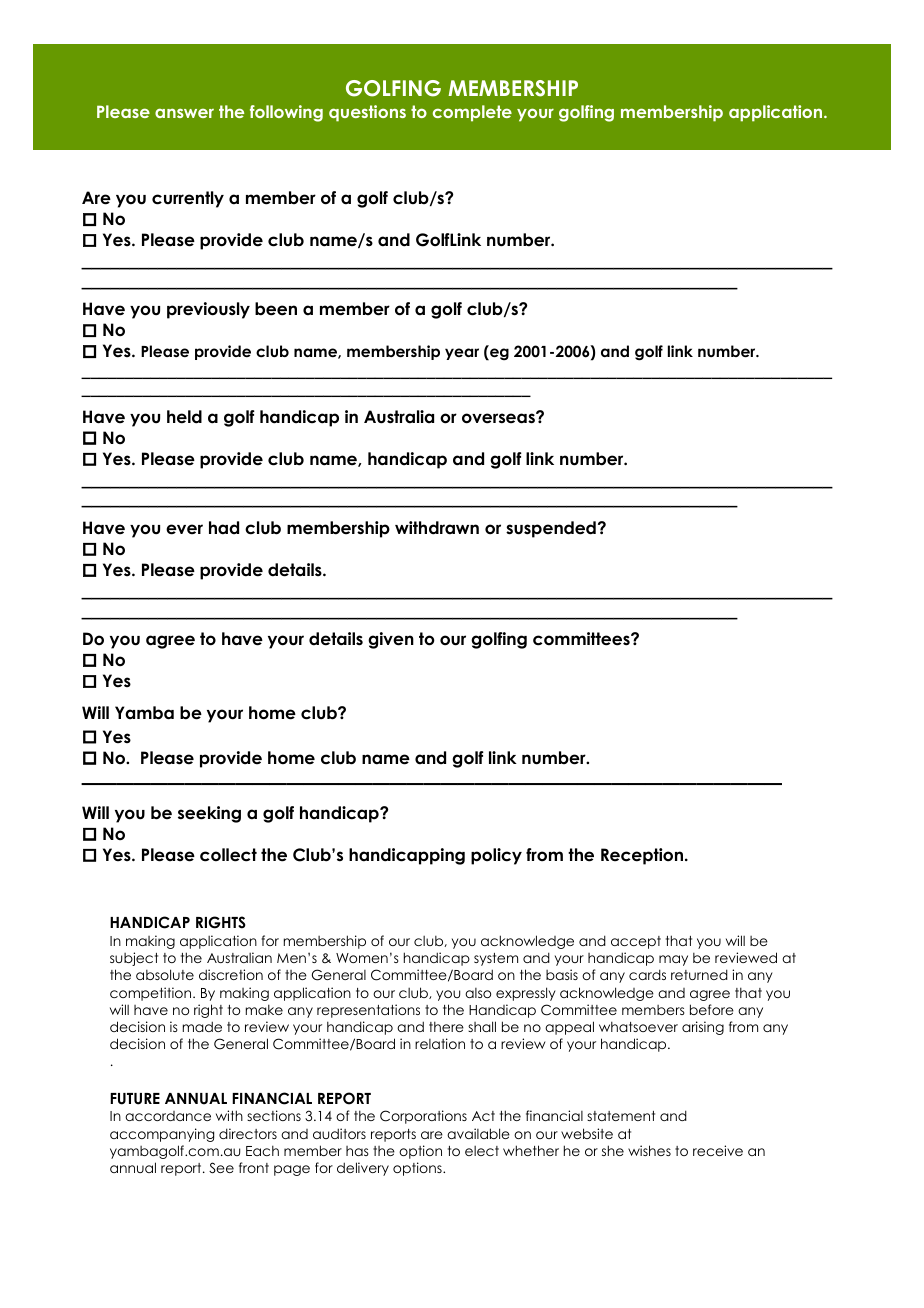  I want to click on given, so click(391, 640).
